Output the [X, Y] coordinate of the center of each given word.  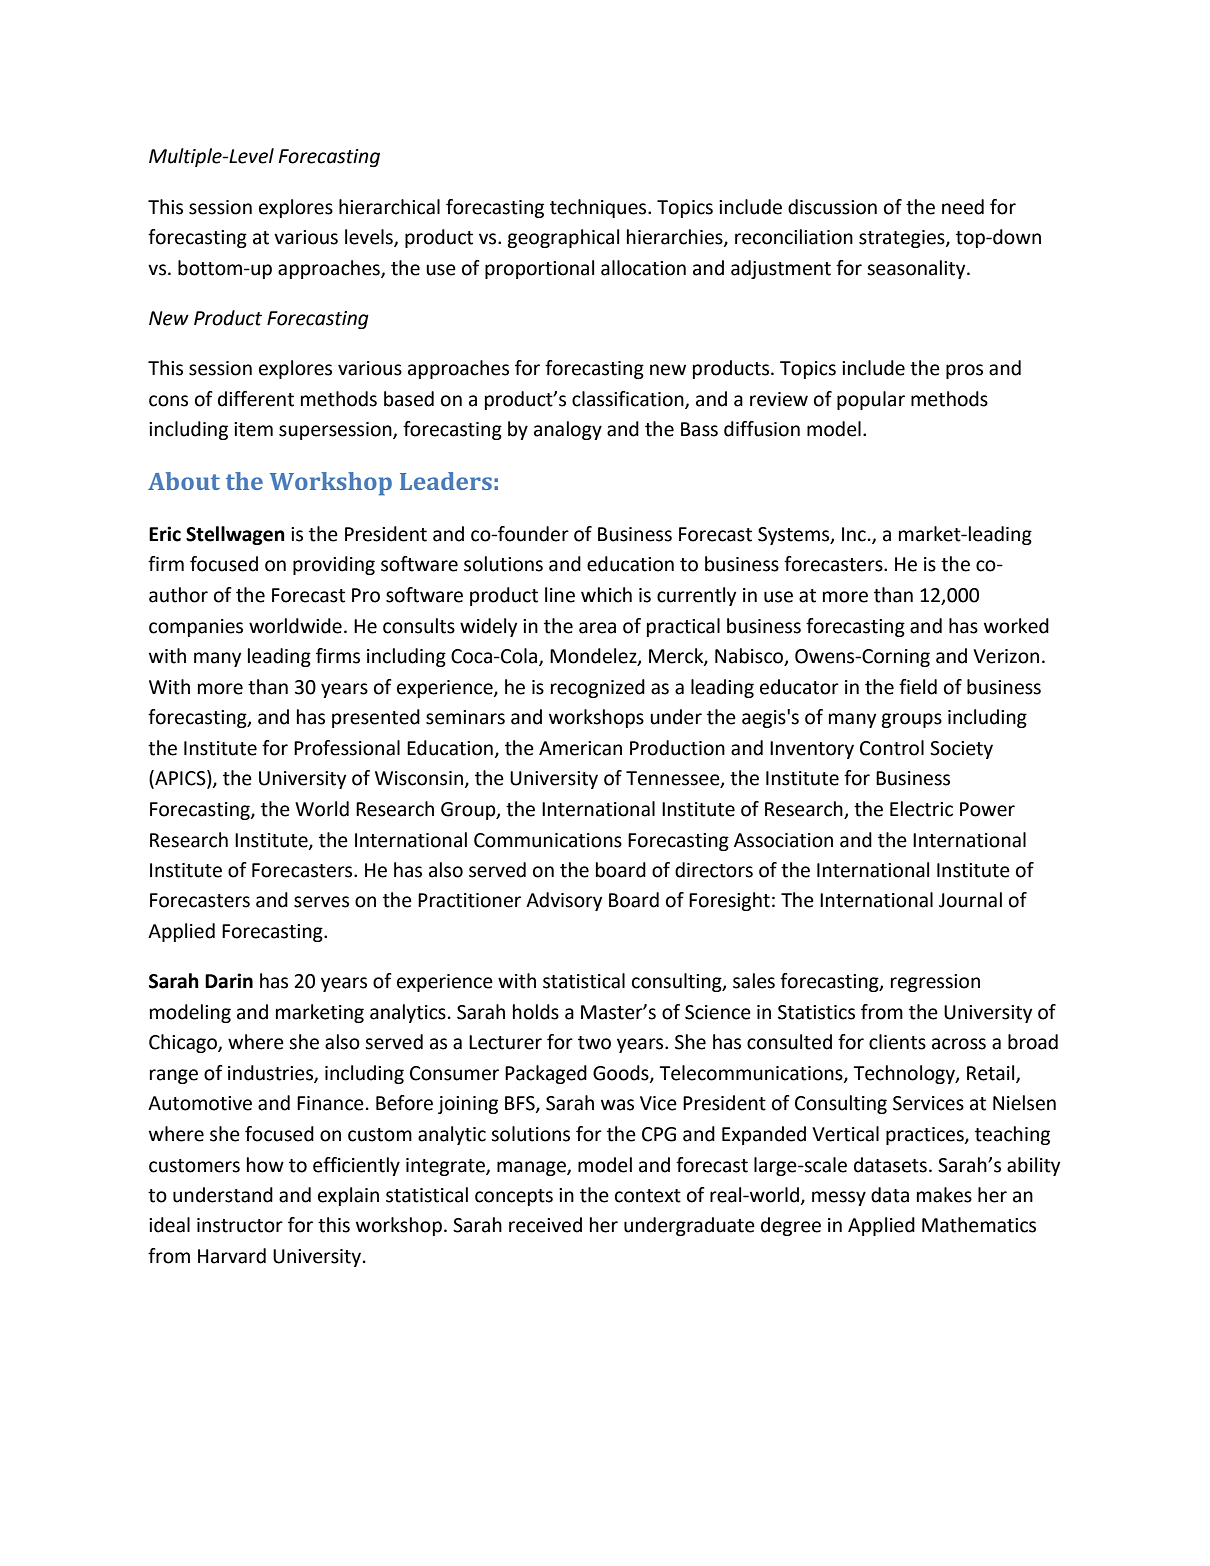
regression [935, 983]
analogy [568, 430]
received [545, 1225]
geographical [563, 238]
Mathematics [979, 1225]
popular [871, 400]
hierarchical [389, 207]
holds [536, 1012]
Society [961, 750]
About [184, 481]
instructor [240, 1225]
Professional [347, 748]
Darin [229, 981]
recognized [598, 688]
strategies [903, 239]
